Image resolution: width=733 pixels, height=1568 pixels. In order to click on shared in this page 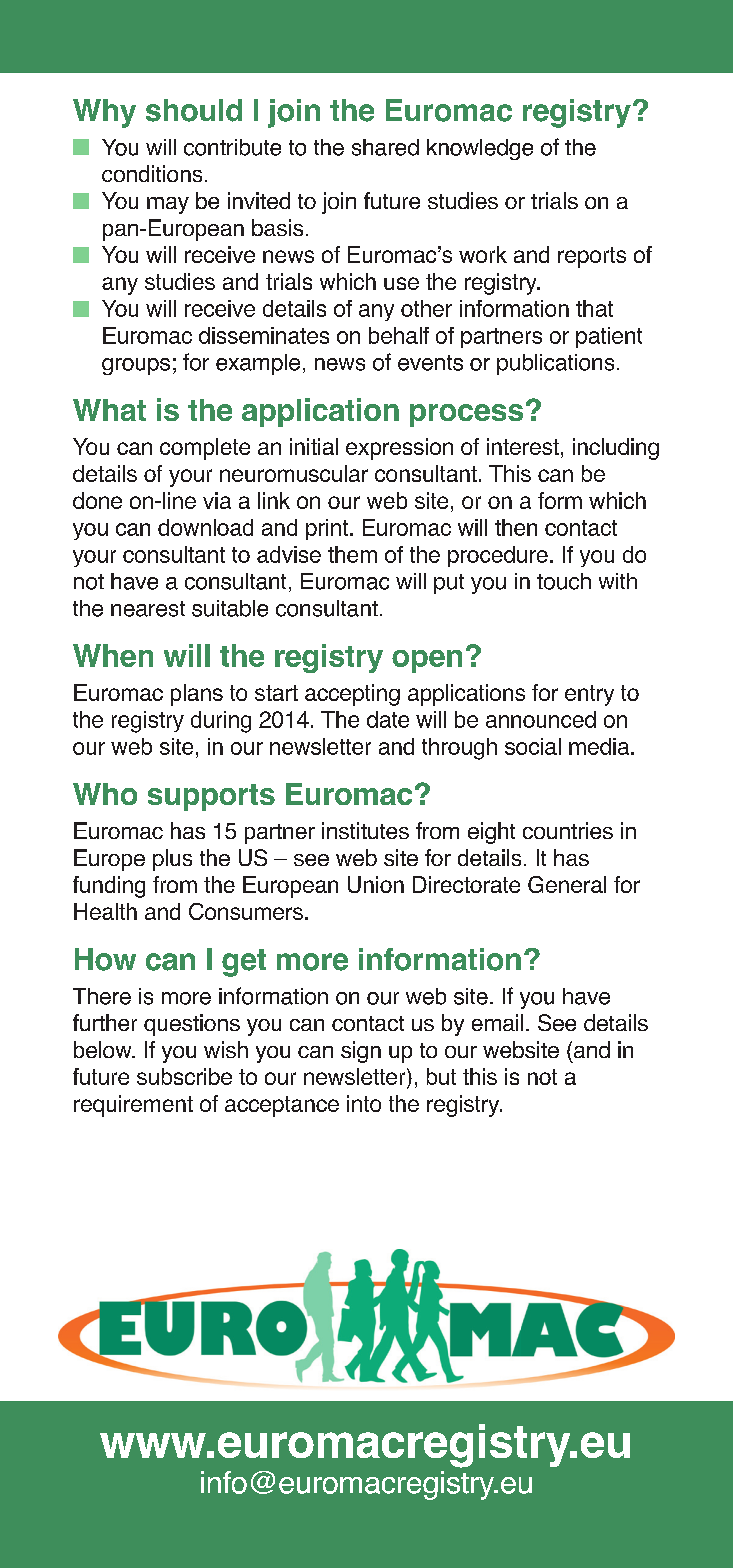, I will do `click(385, 147)`.
